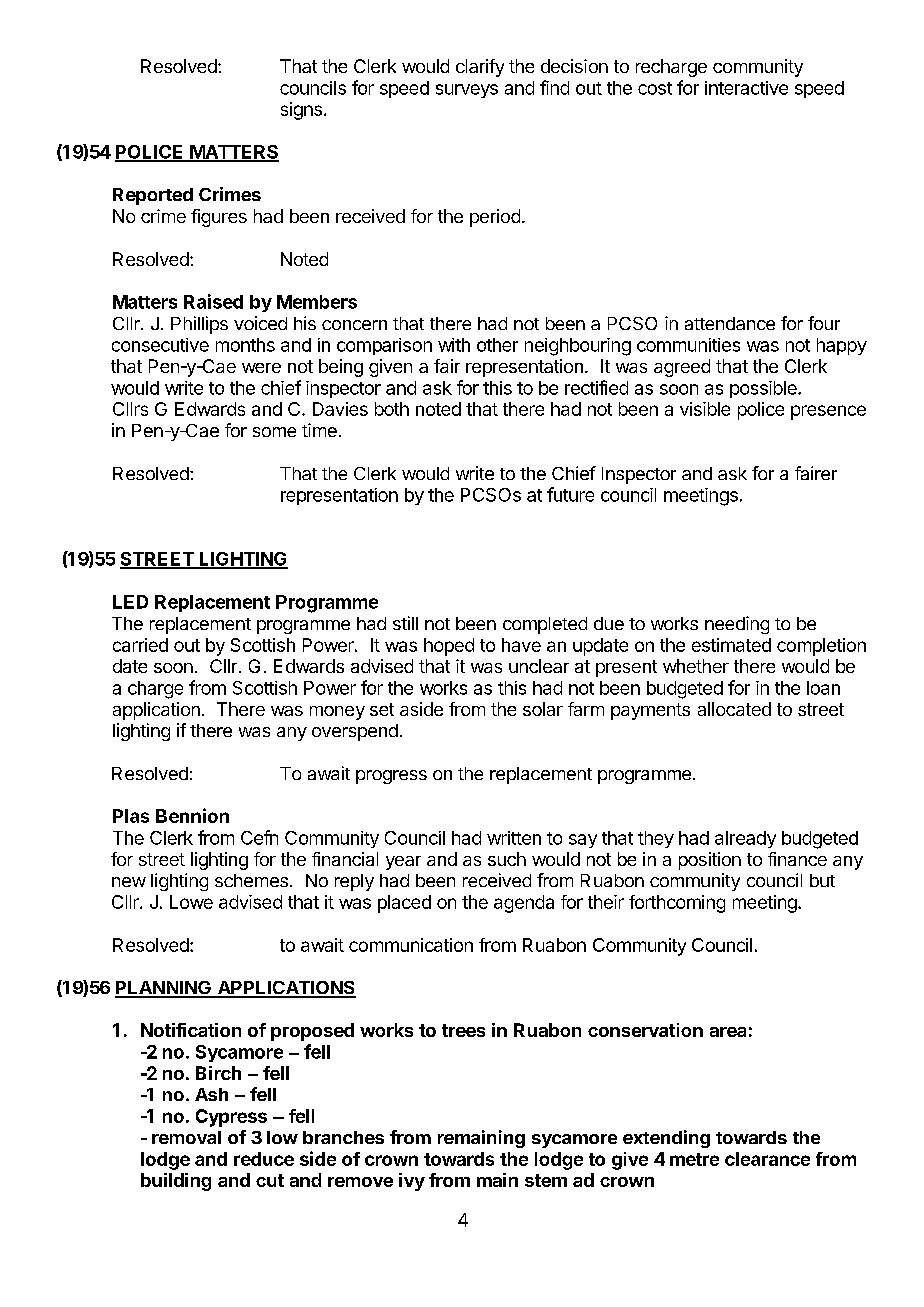 This document has width=924, height=1307. Describe the element at coordinates (467, 91) in the document. I see `surveys` at that location.
